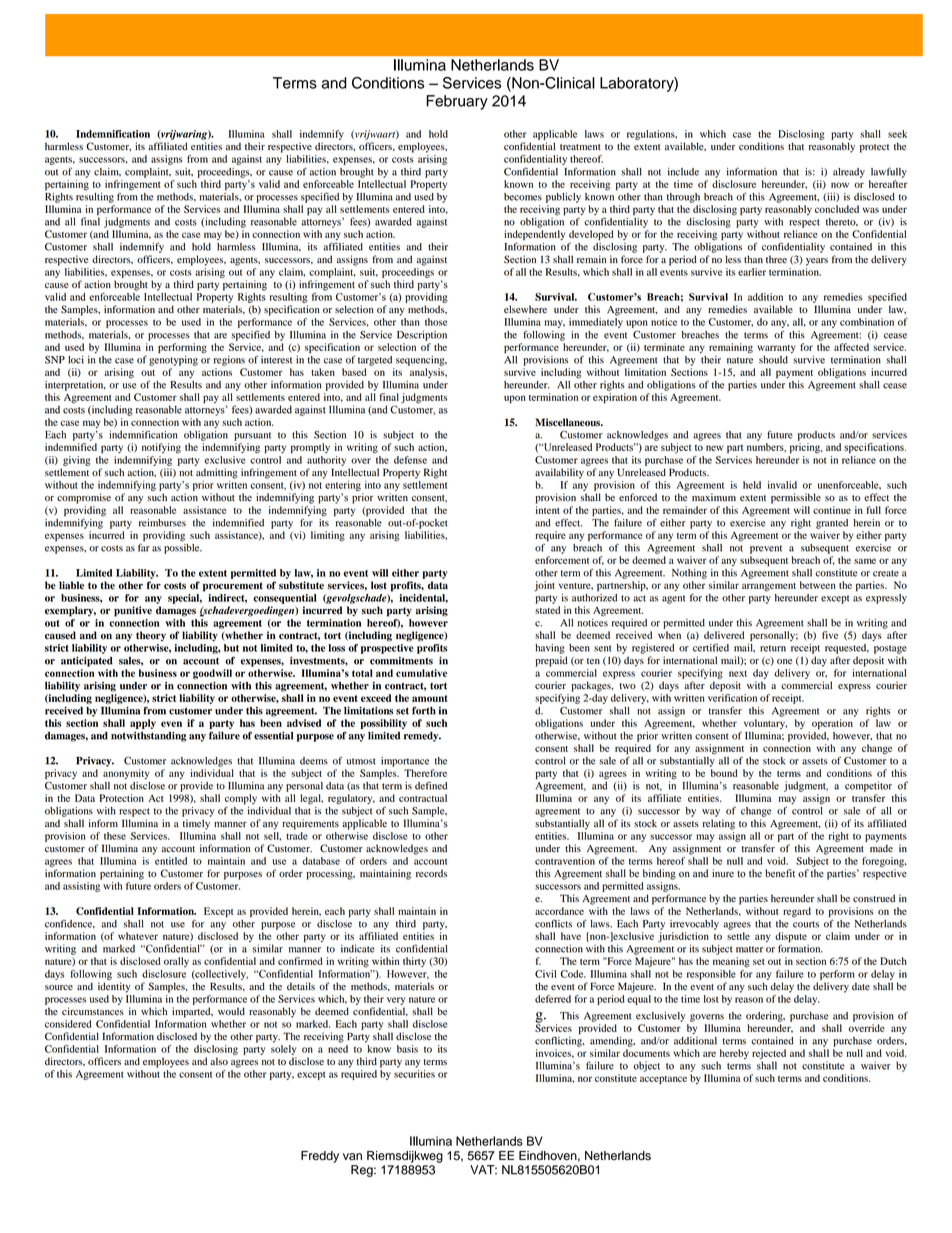  I want to click on entitled, so click(171, 861).
